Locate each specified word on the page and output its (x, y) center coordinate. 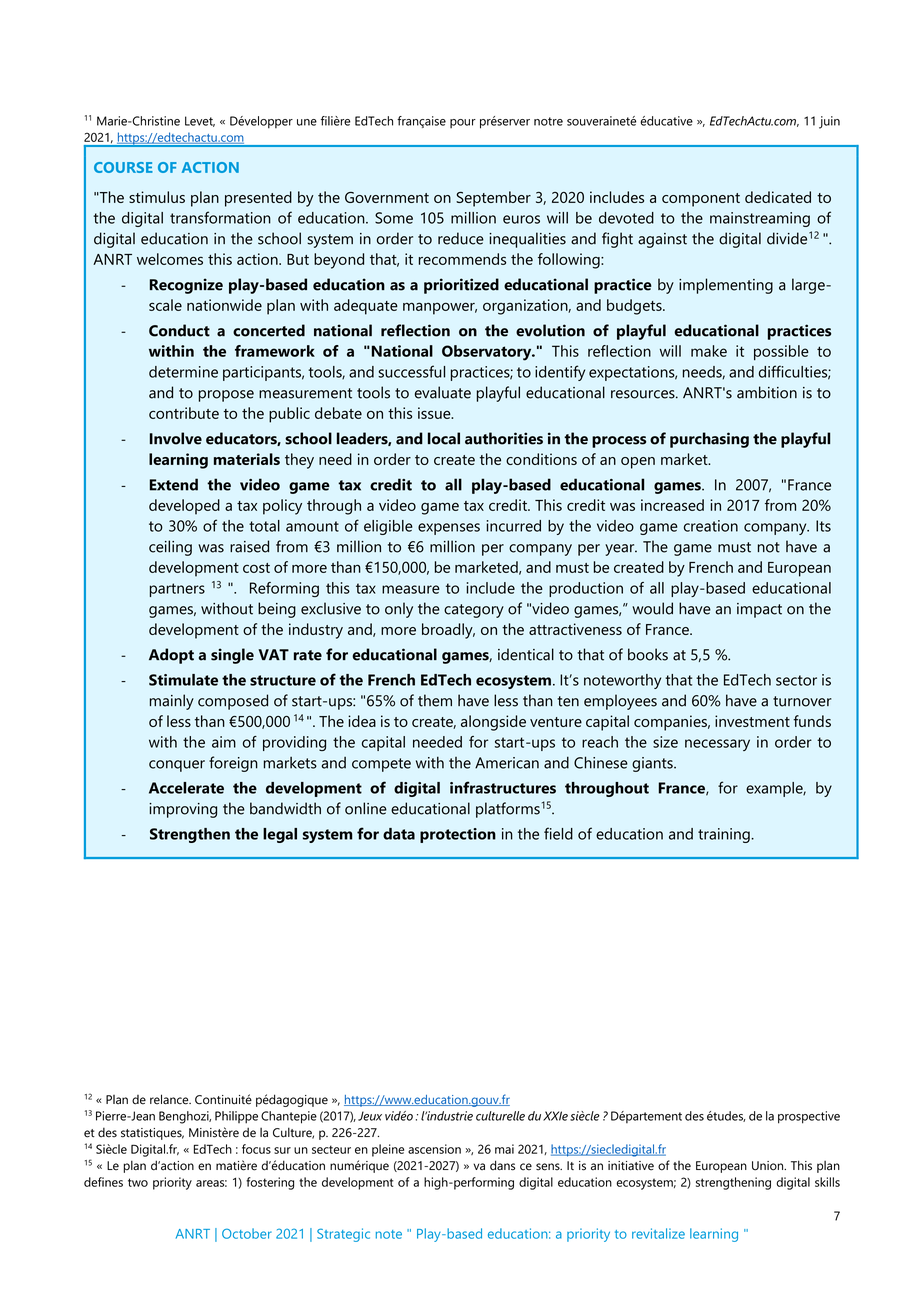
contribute (184, 413)
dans (502, 1165)
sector (796, 680)
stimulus (157, 197)
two (138, 1182)
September (493, 199)
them (435, 700)
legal (280, 835)
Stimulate (183, 680)
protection (458, 835)
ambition (767, 392)
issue (435, 413)
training (725, 835)
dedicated (778, 197)
